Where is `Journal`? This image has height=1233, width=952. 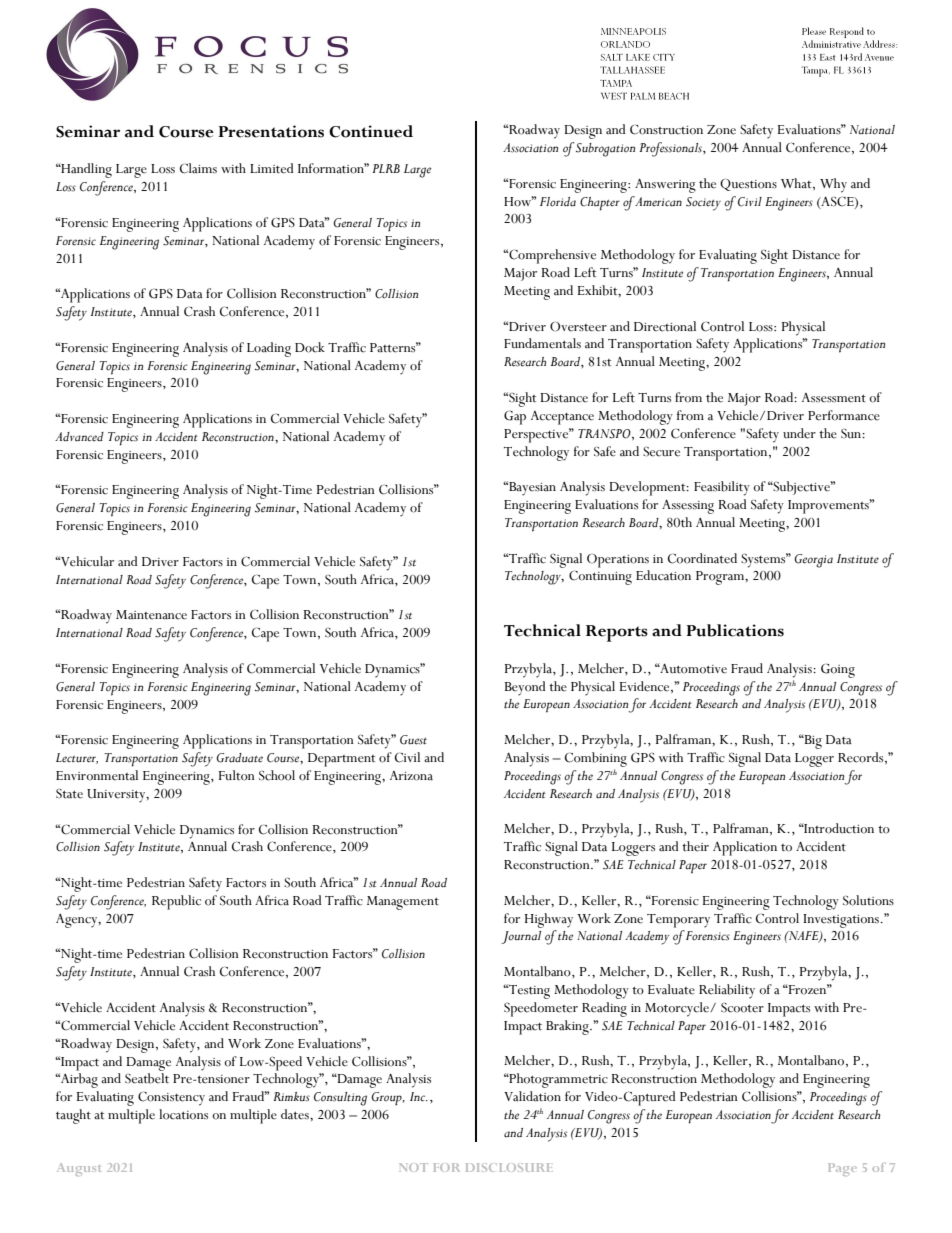 Journal is located at coordinates (521, 937).
